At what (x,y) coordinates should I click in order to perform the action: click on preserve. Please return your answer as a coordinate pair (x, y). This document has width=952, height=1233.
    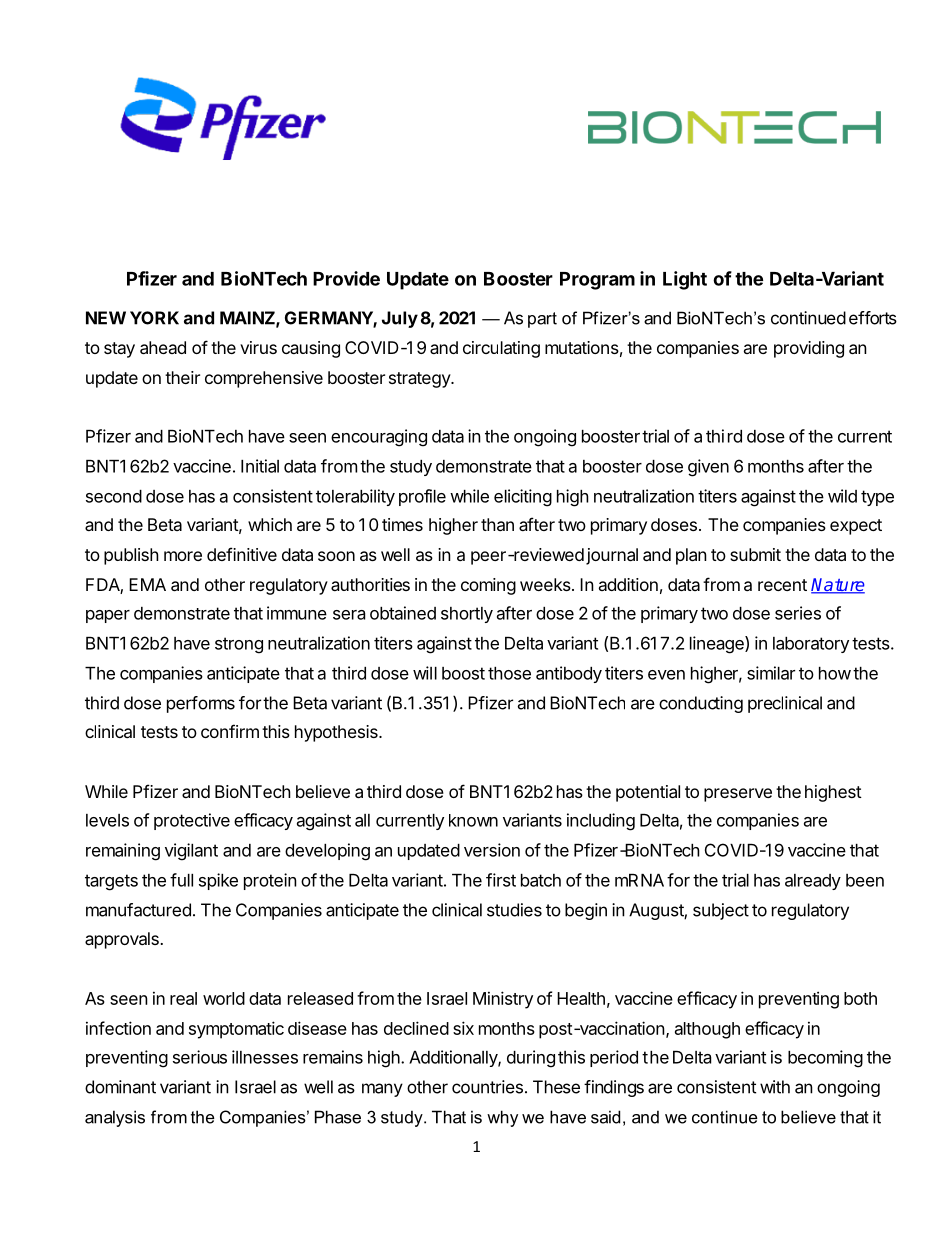
    Looking at the image, I should click on (738, 795).
